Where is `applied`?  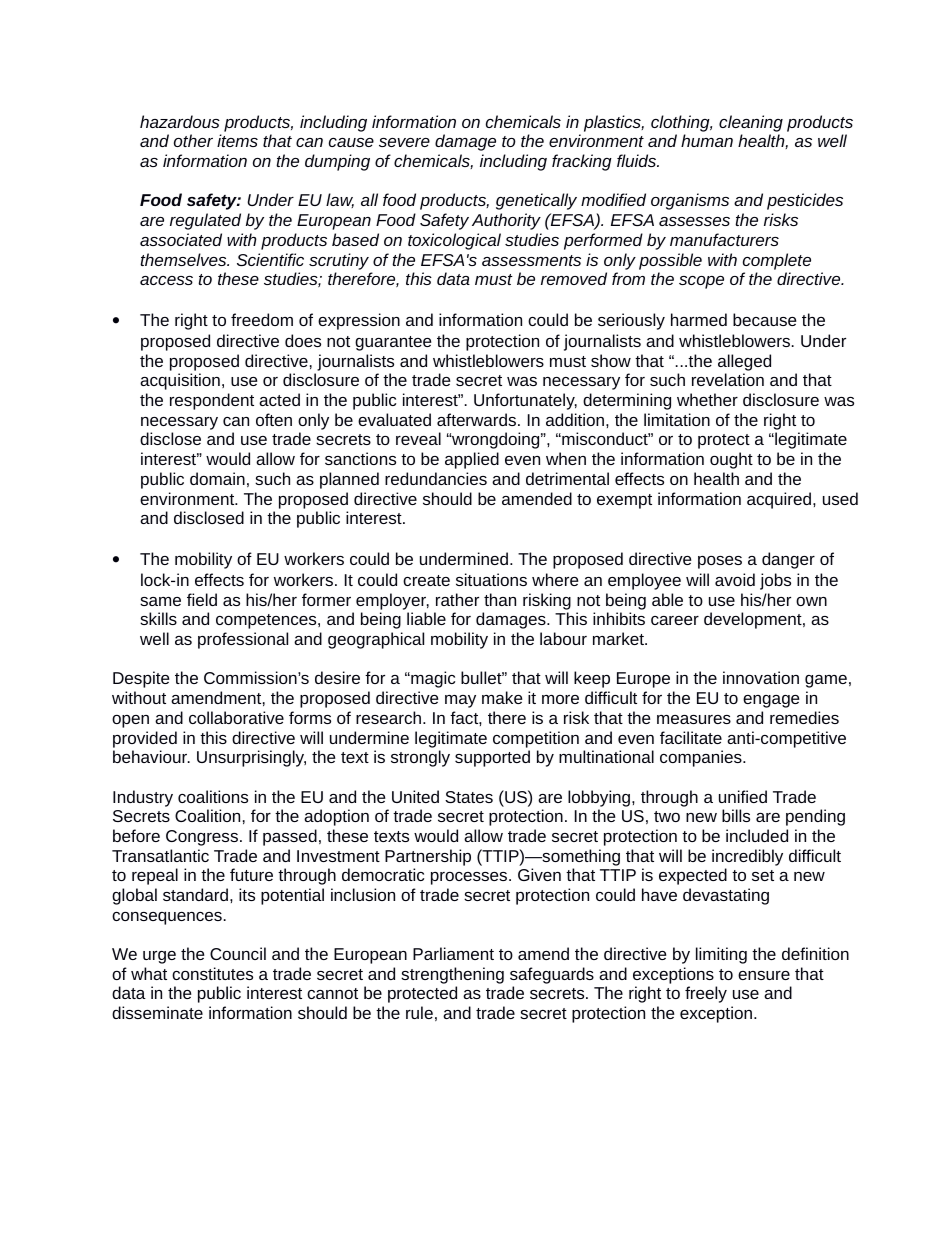 applied is located at coordinates (472, 460).
